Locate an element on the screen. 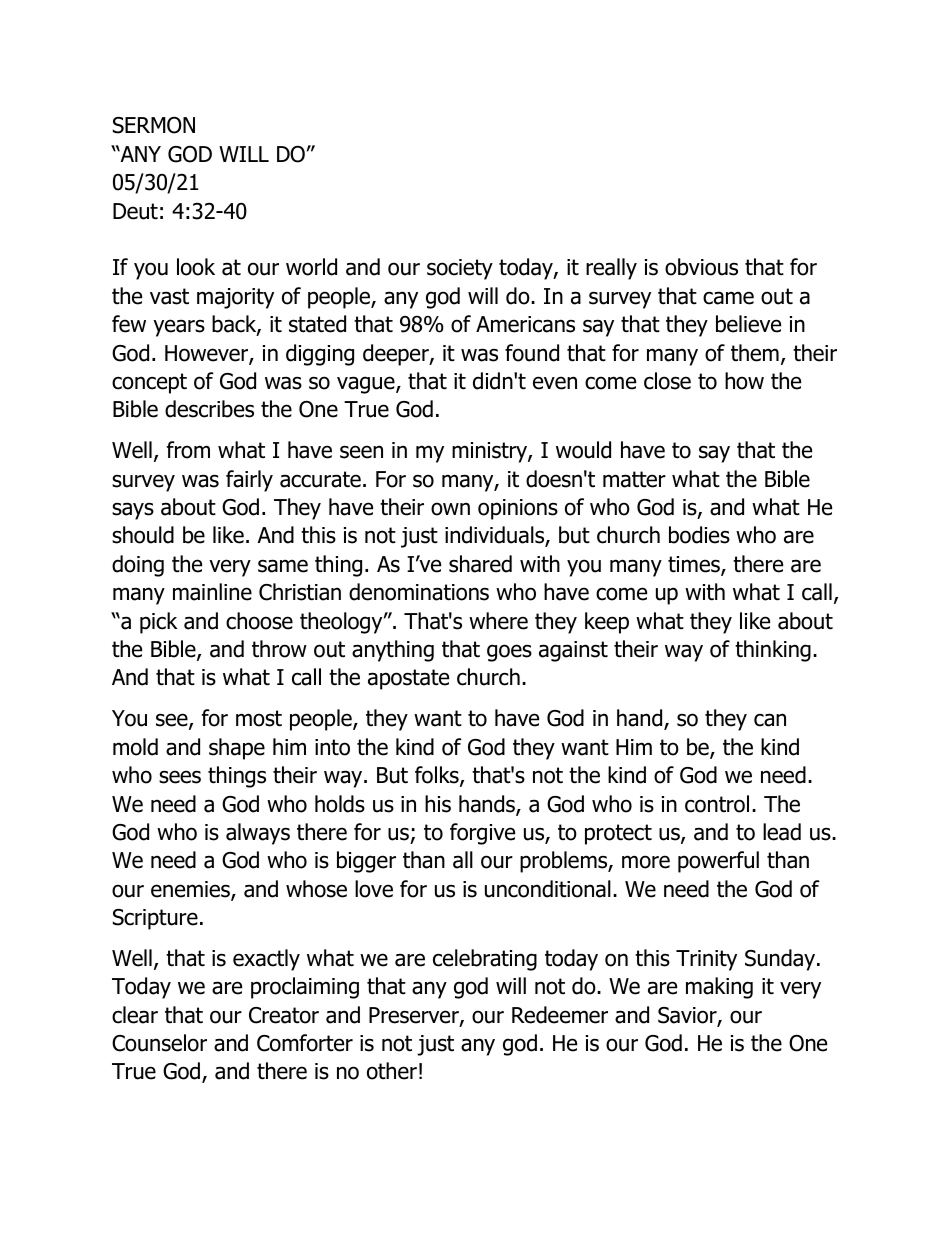 This screenshot has height=1233, width=952. society is located at coordinates (460, 269).
